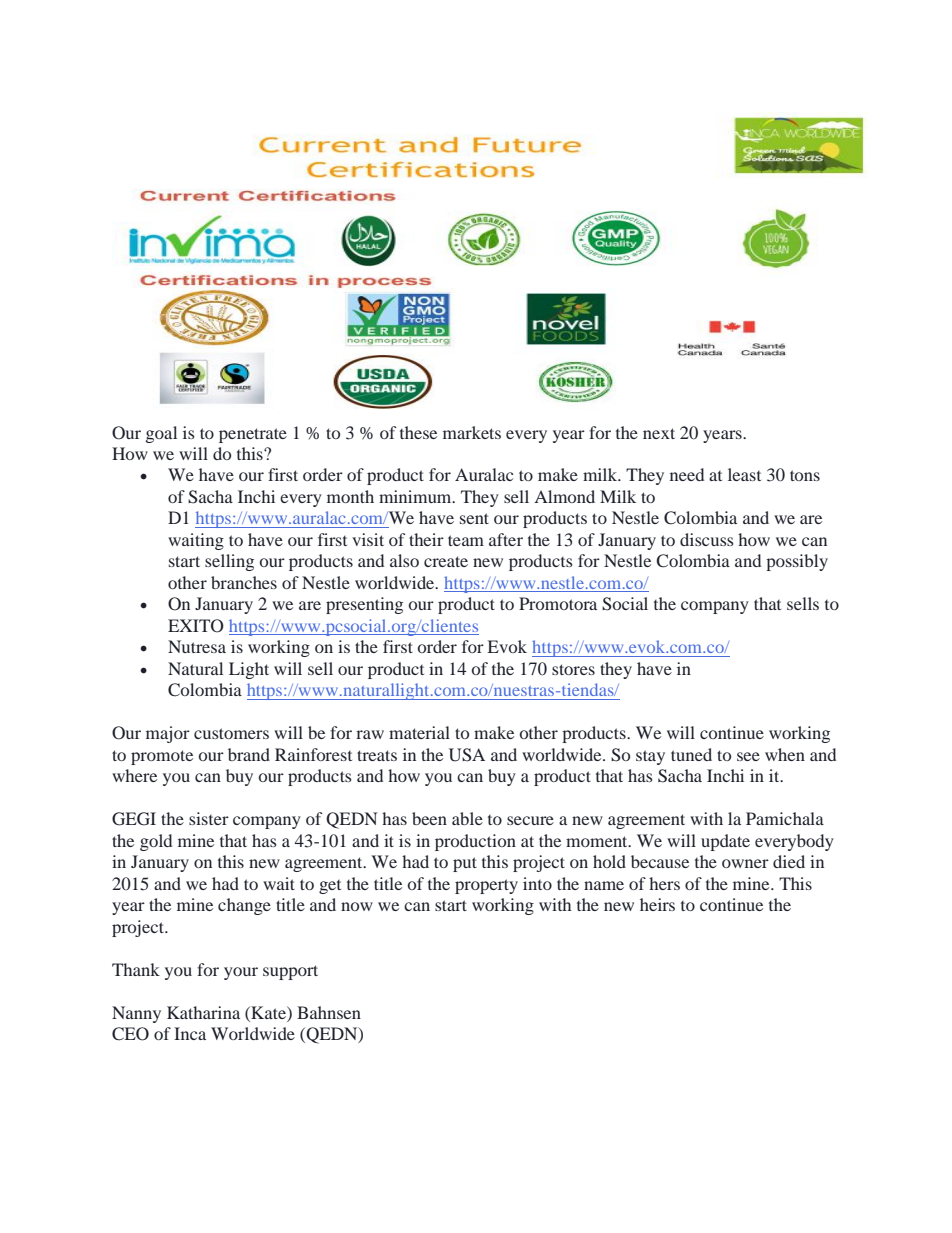  What do you see at coordinates (748, 756) in the document?
I see `see` at bounding box center [748, 756].
